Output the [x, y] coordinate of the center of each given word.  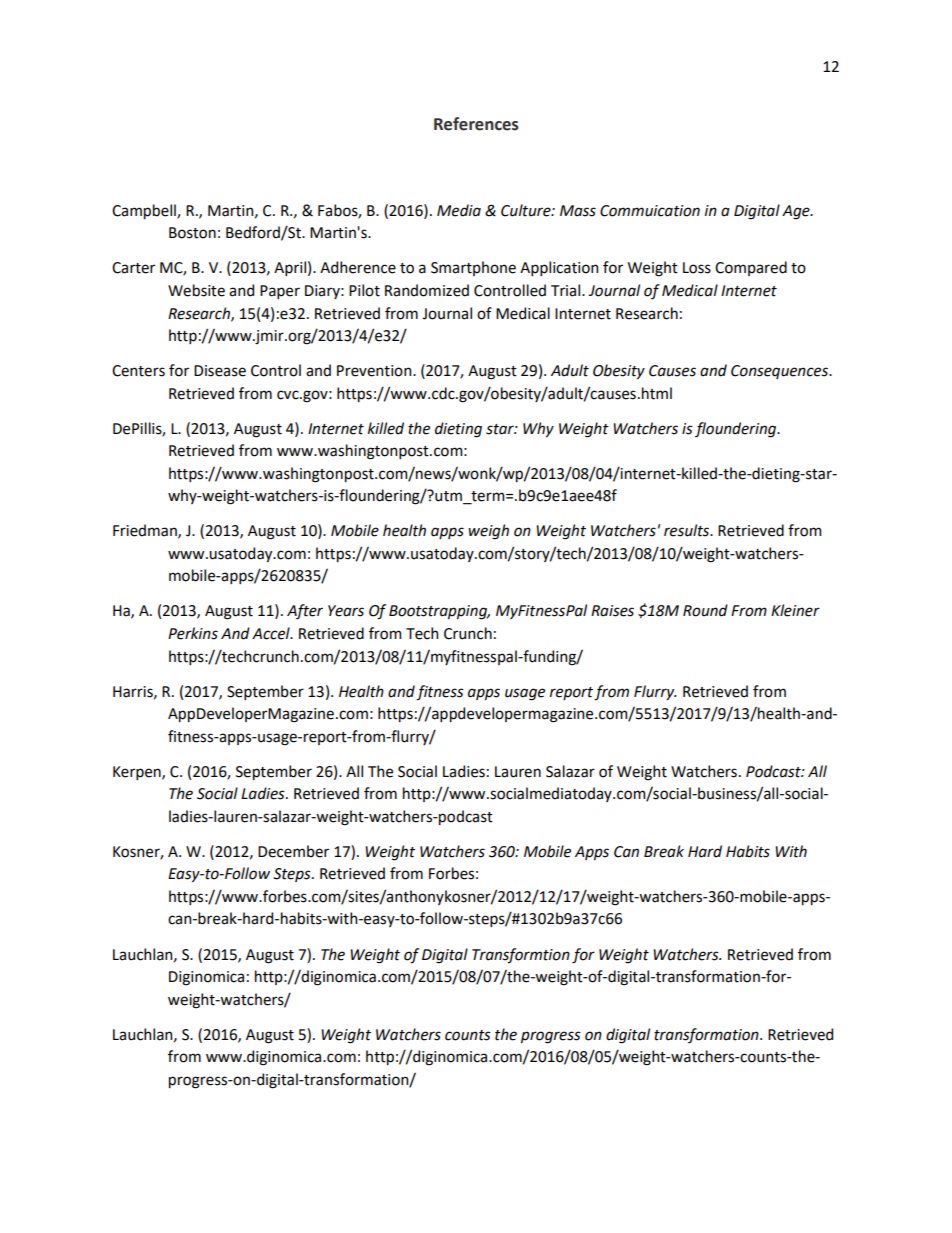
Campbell [145, 211]
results [688, 530]
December [293, 851]
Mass [578, 211]
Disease [220, 371]
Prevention [375, 371]
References [476, 124]
